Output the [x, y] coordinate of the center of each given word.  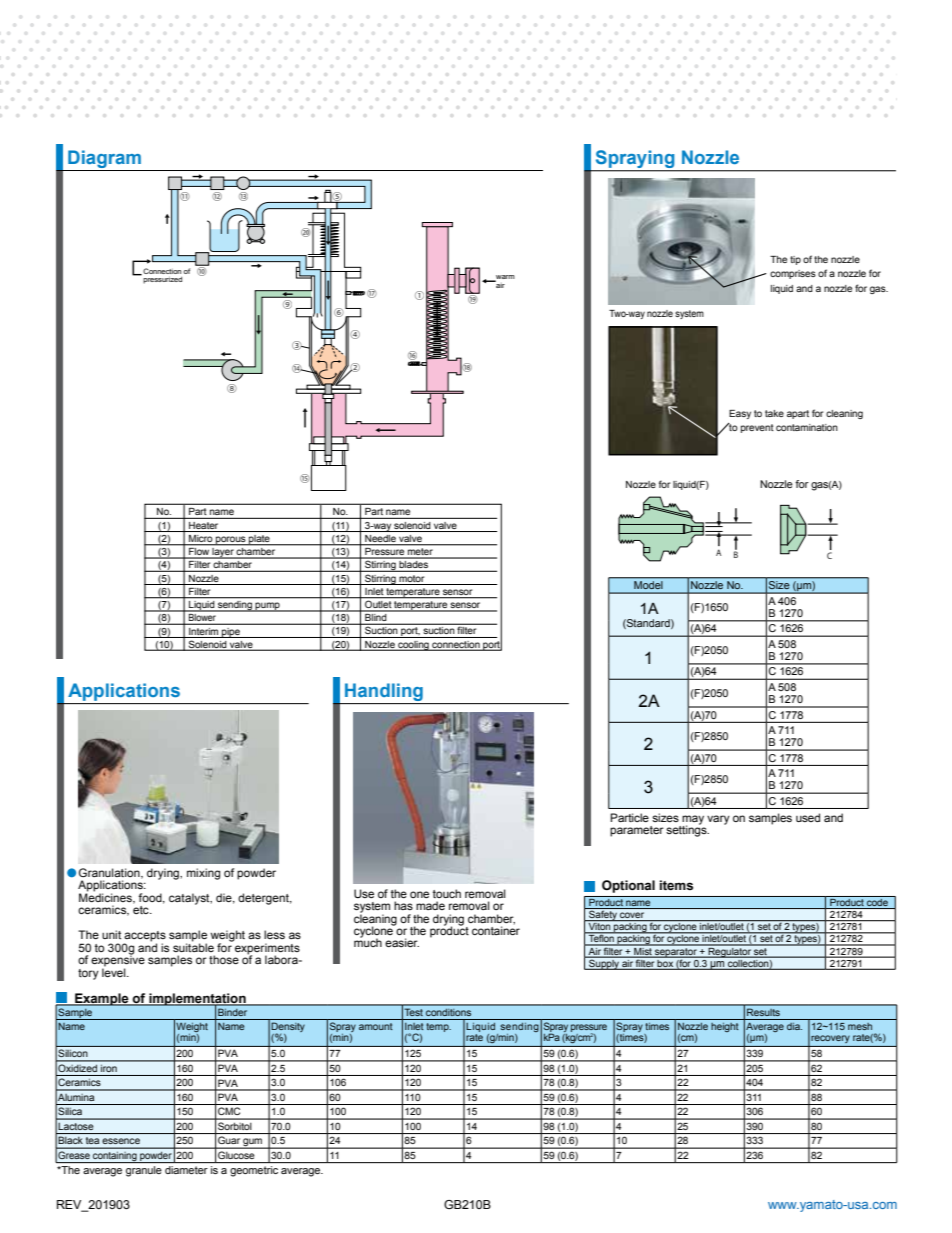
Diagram [104, 159]
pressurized [162, 280]
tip [795, 260]
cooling [413, 646]
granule [144, 1171]
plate [259, 540]
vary [718, 820]
